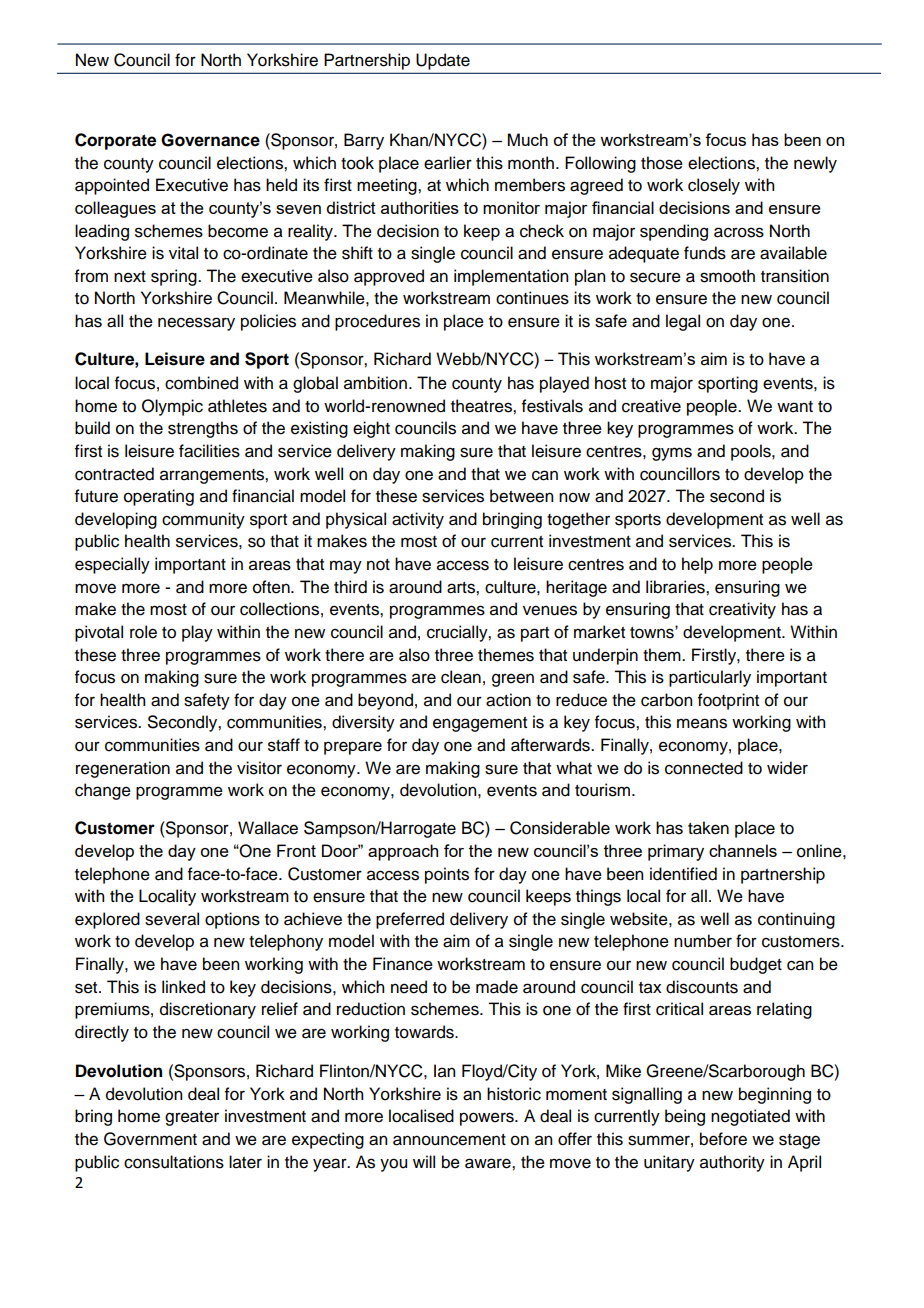 The image size is (924, 1308). What do you see at coordinates (443, 61) in the image?
I see `Update` at bounding box center [443, 61].
